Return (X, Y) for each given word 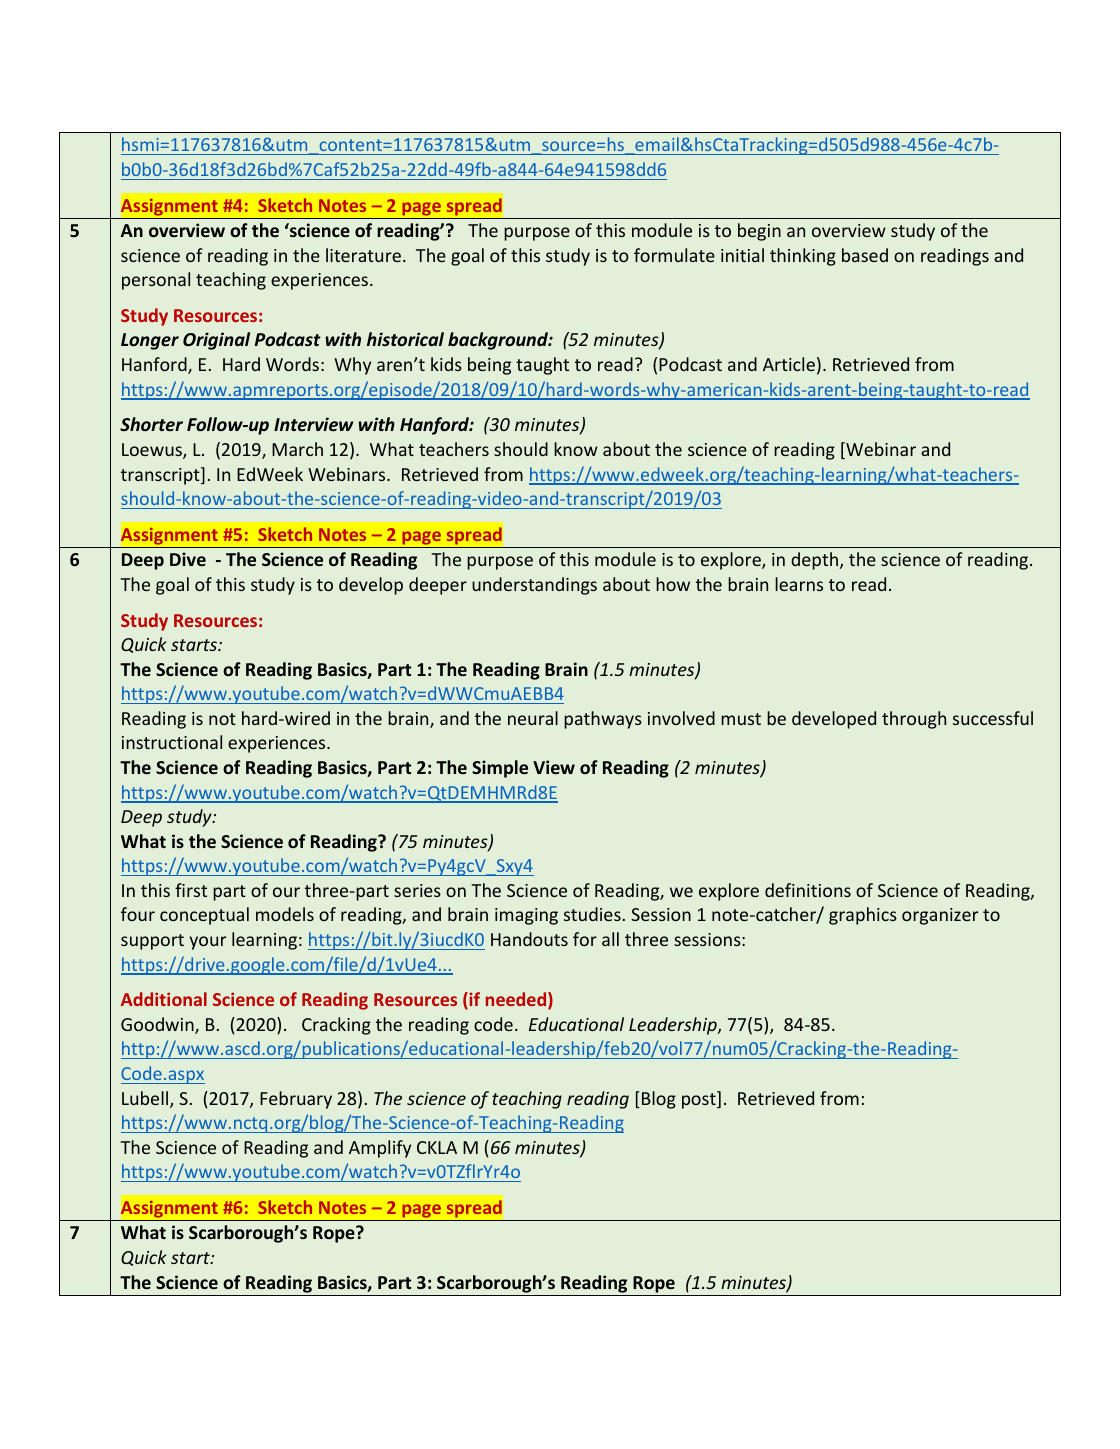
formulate (674, 255)
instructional (172, 742)
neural (533, 718)
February (296, 1100)
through (914, 720)
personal (156, 281)
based (865, 255)
